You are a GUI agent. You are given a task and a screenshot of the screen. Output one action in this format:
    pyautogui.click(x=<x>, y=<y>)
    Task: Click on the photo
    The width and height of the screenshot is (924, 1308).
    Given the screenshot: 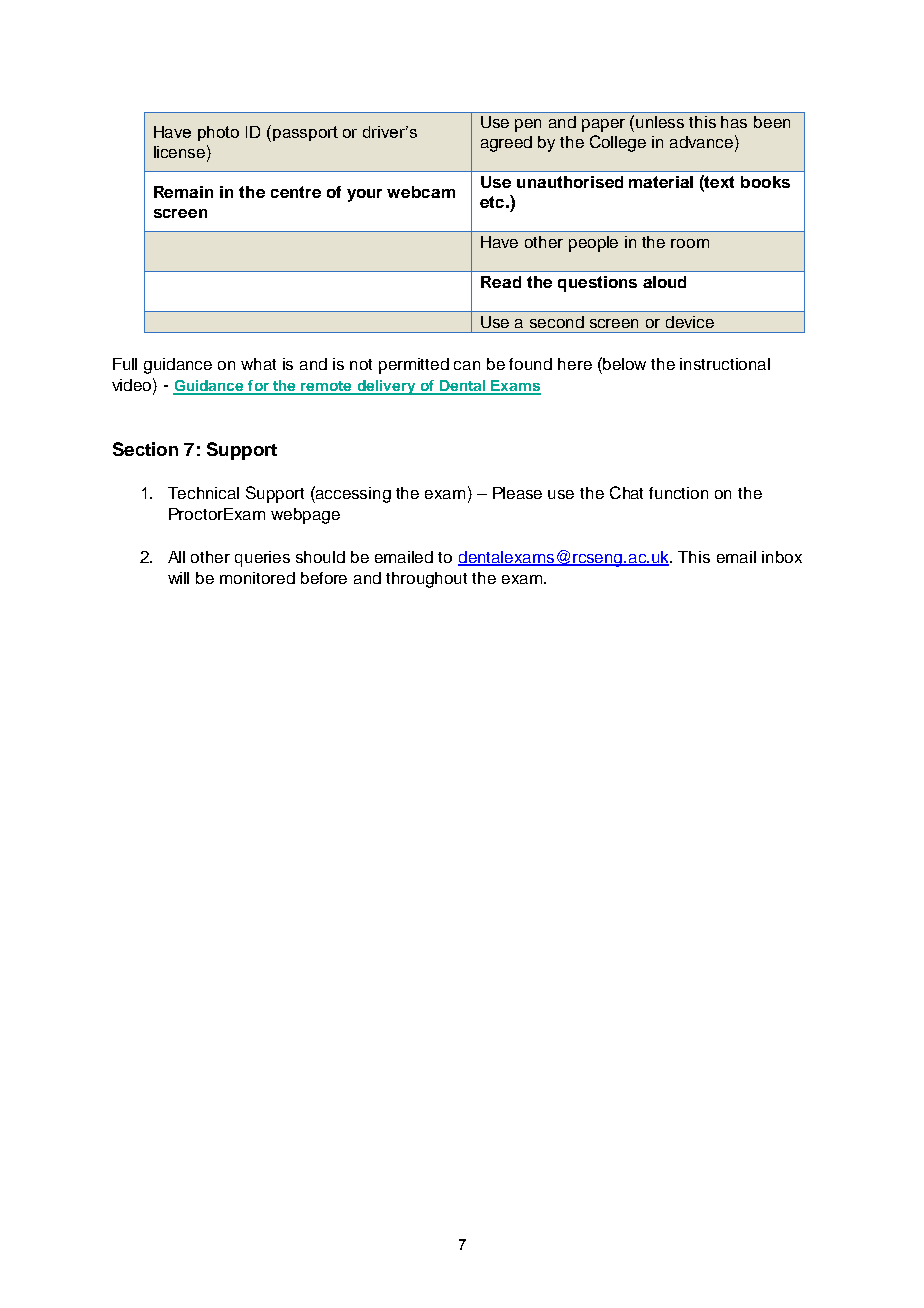 What is the action you would take?
    pyautogui.click(x=218, y=133)
